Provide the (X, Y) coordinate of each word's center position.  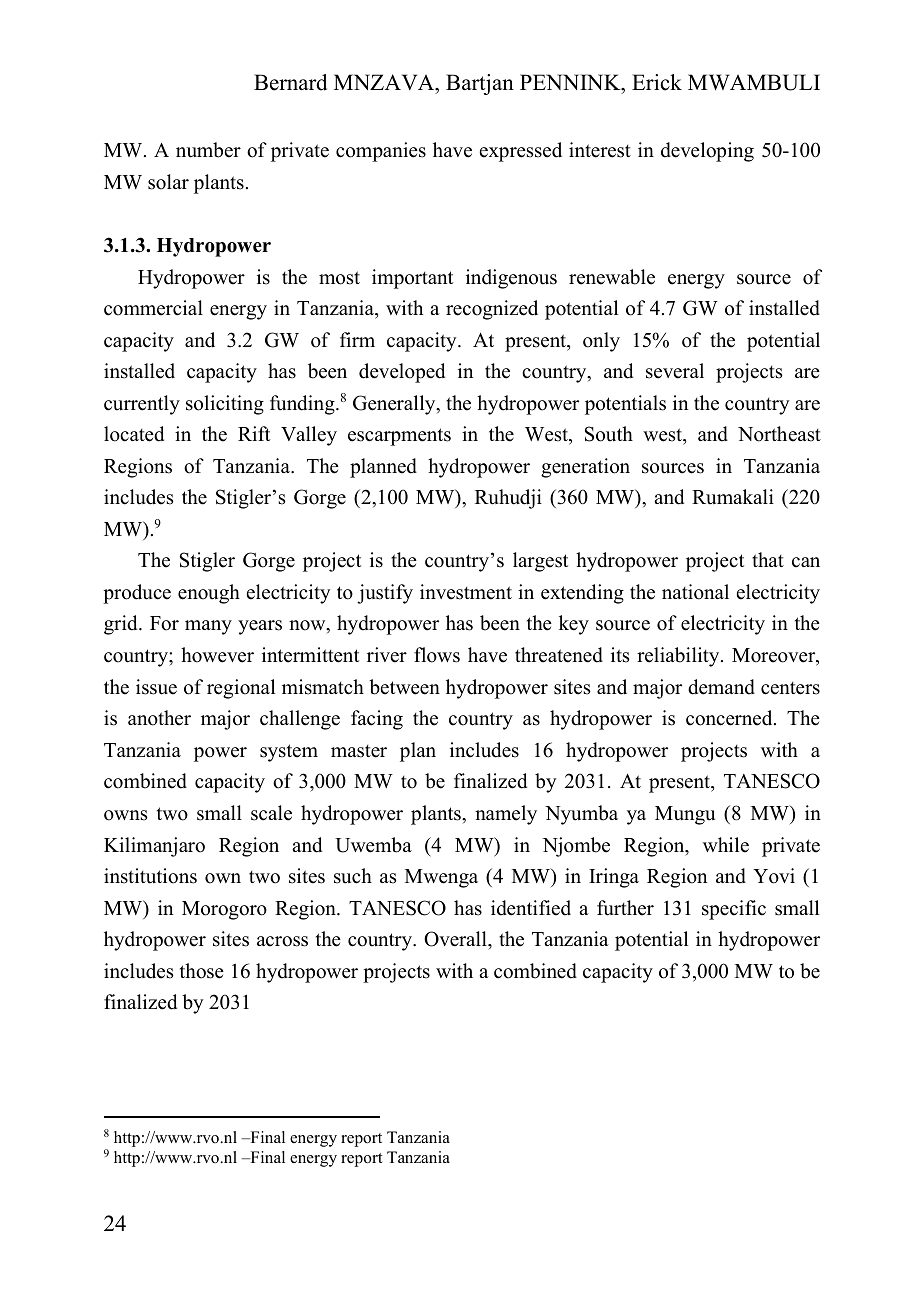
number (208, 150)
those (202, 971)
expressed (520, 152)
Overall (456, 939)
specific (734, 910)
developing (707, 152)
